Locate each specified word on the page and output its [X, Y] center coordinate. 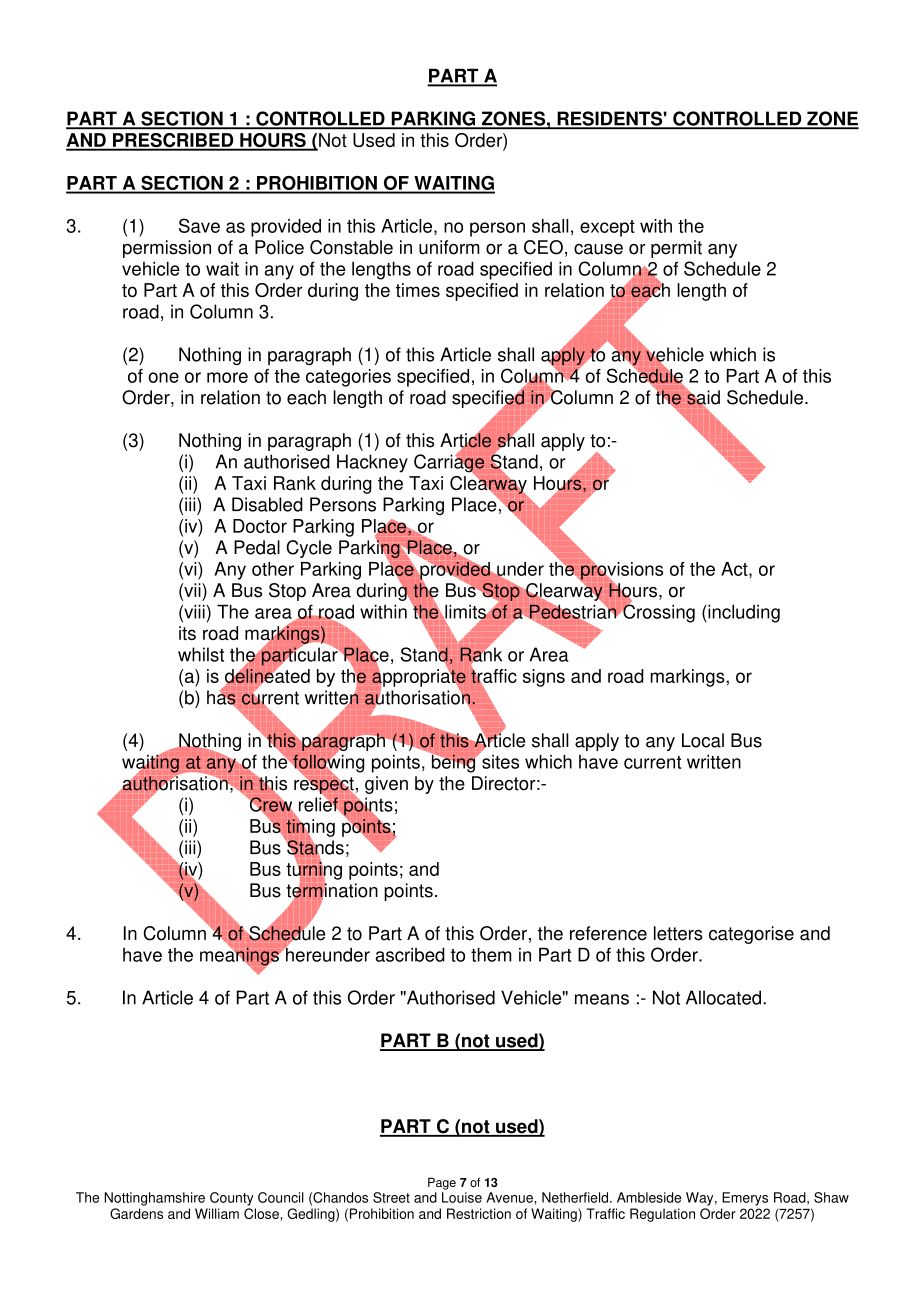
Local [703, 740]
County [232, 1199]
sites [499, 760]
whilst [201, 654]
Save [199, 225]
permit [676, 249]
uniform [449, 247]
